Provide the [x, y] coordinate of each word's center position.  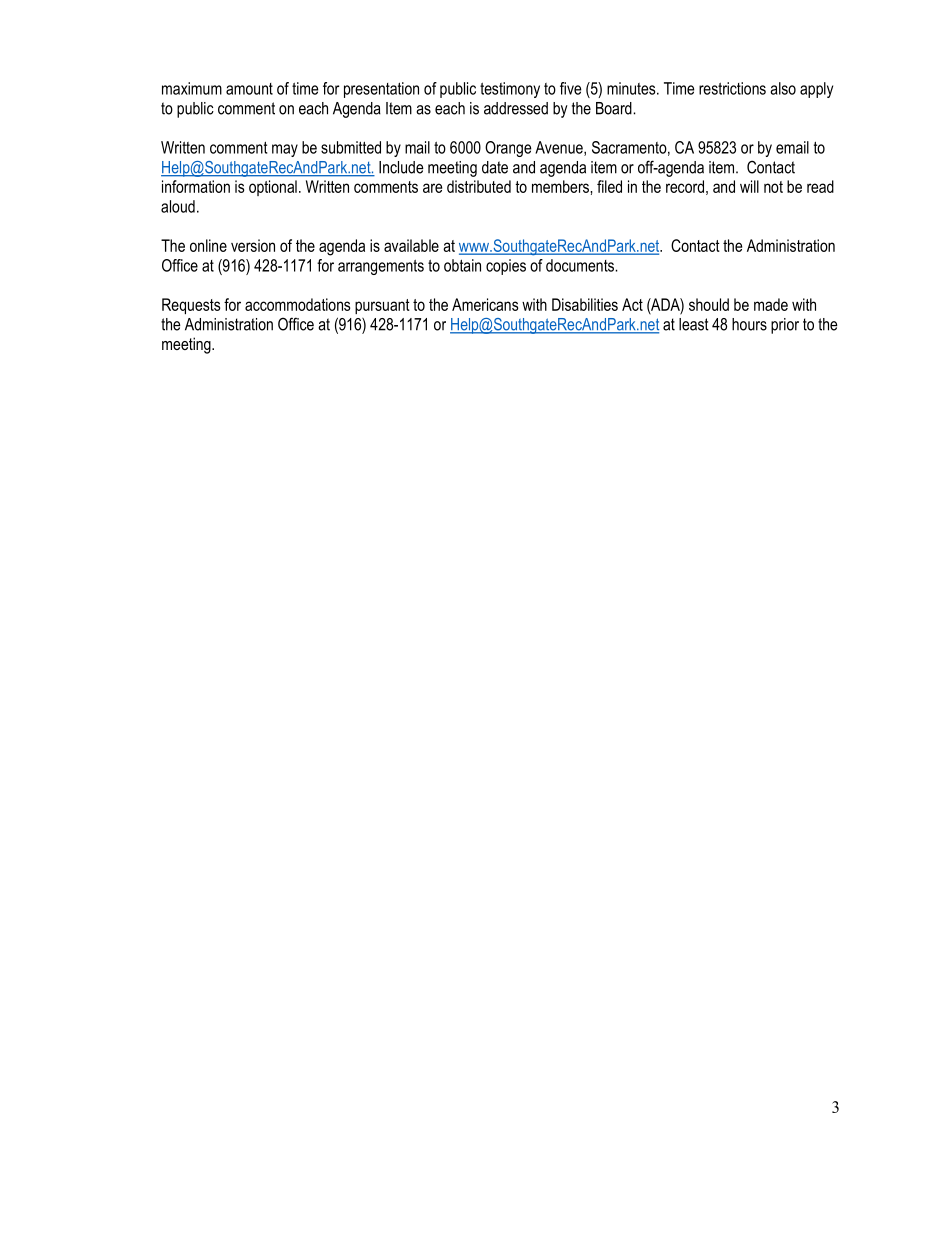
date [495, 167]
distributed [479, 186]
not [773, 187]
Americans [485, 304]
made [771, 304]
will [749, 186]
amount [249, 89]
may [285, 150]
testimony [510, 90]
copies [506, 267]
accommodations [297, 304]
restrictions [732, 88]
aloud [178, 206]
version [253, 245]
